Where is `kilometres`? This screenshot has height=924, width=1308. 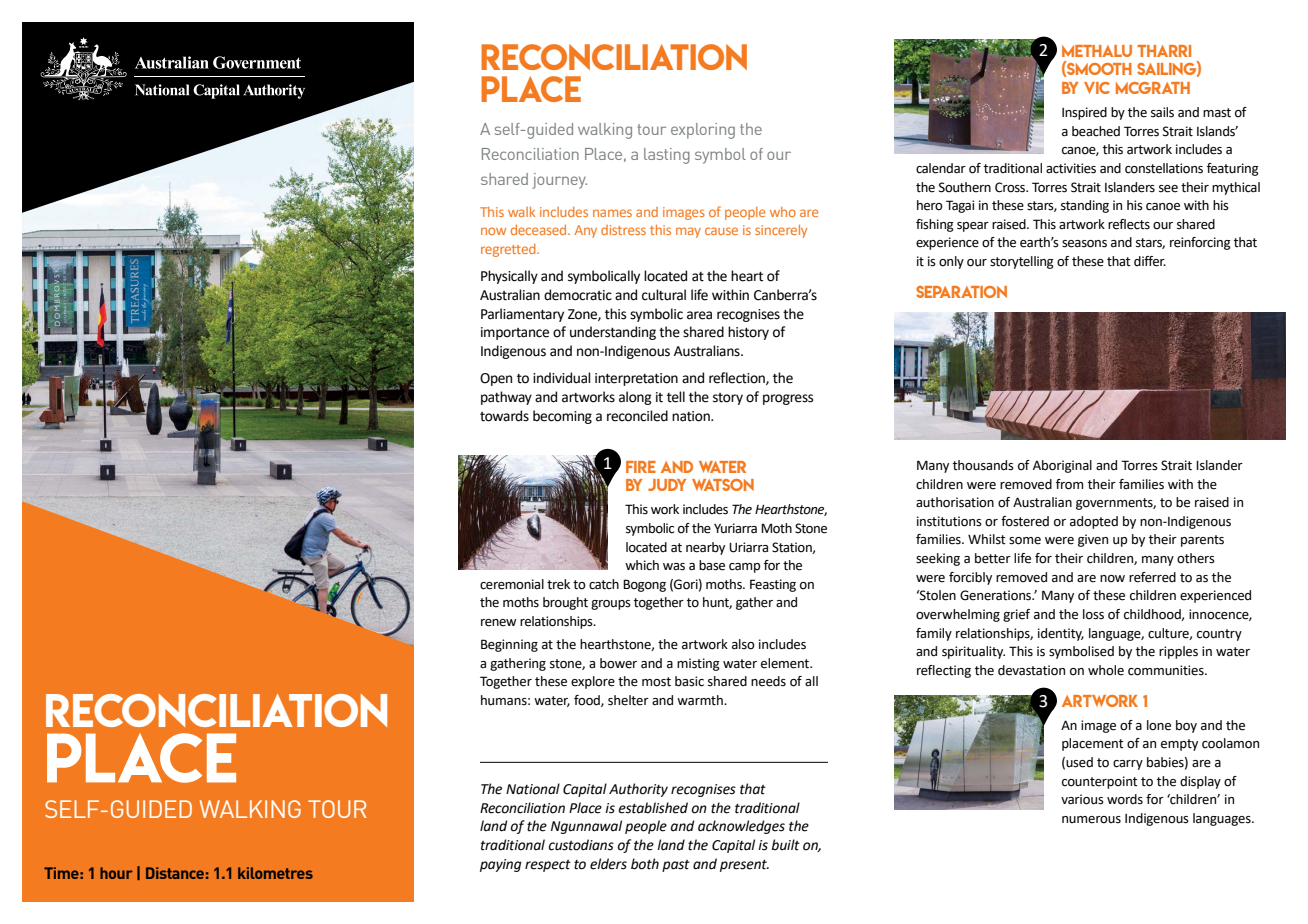 kilometres is located at coordinates (275, 873).
